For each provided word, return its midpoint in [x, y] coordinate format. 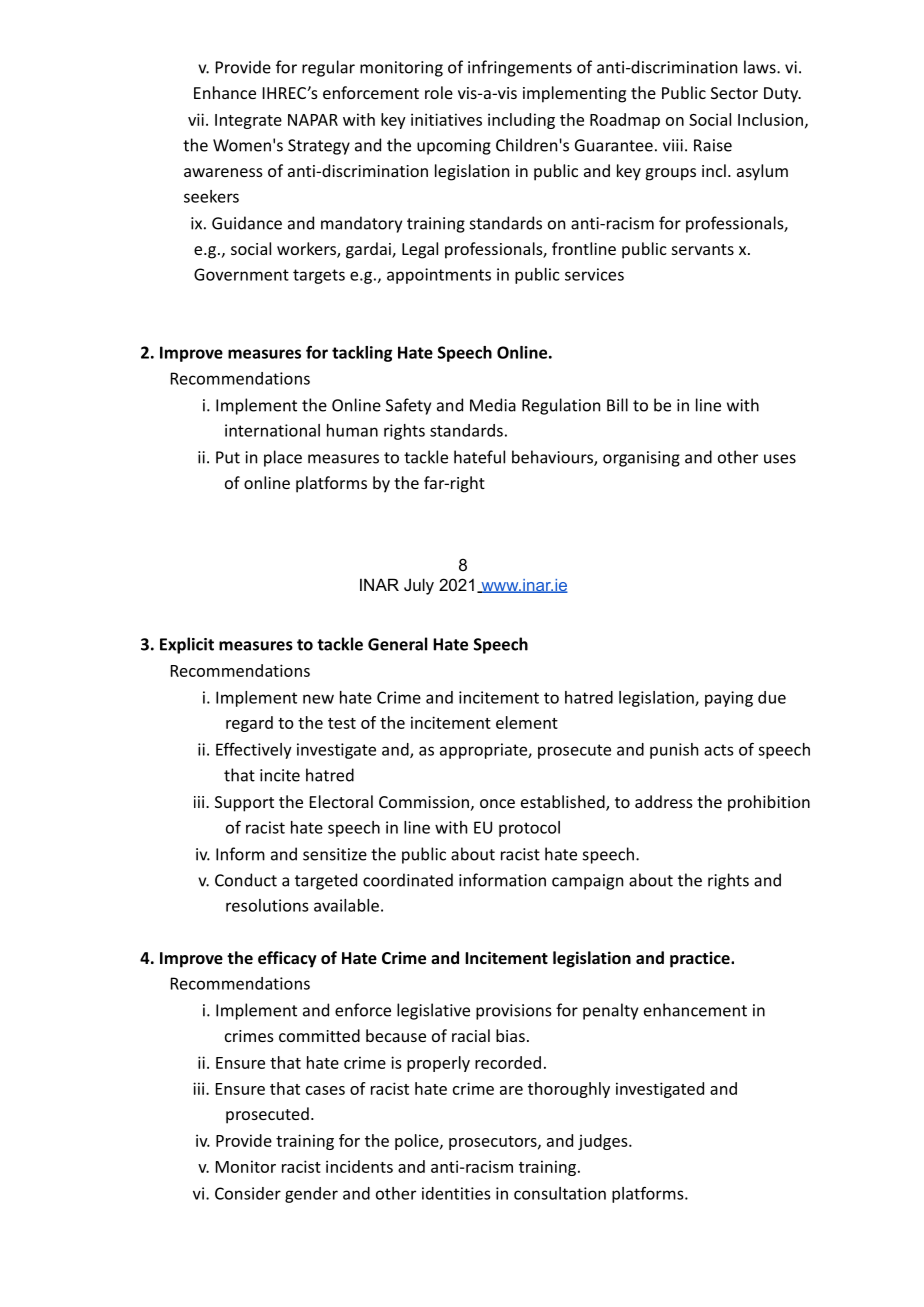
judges [604, 1142]
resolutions [267, 905]
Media [493, 405]
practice [701, 959]
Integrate [248, 121]
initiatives [446, 119]
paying [729, 699]
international [272, 430]
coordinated [408, 880]
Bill [617, 405]
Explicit [187, 645]
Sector [734, 93]
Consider [248, 1193]
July [419, 586]
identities [456, 1193]
